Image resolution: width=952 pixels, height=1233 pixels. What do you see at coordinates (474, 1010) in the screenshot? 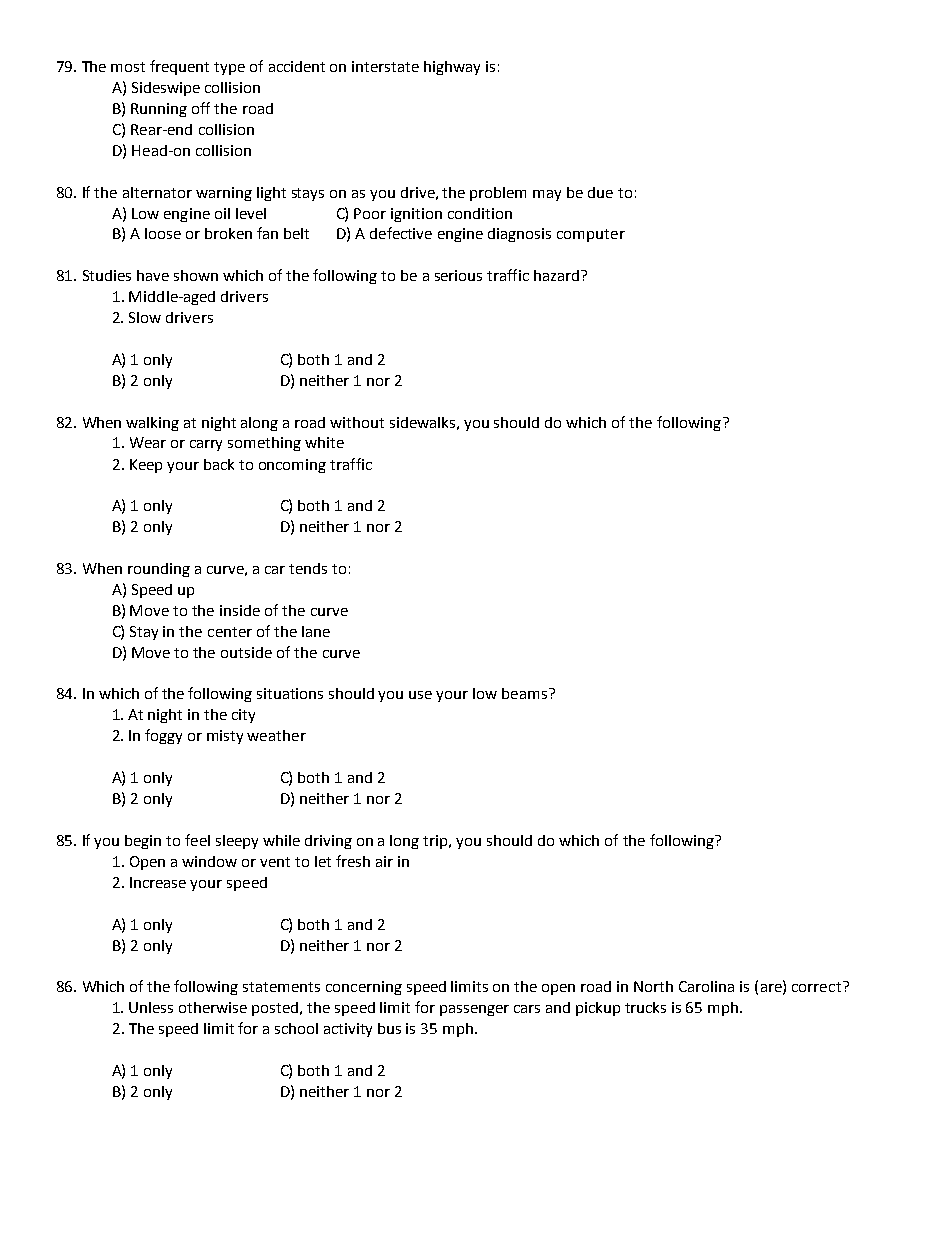
I see `passenger` at bounding box center [474, 1010].
